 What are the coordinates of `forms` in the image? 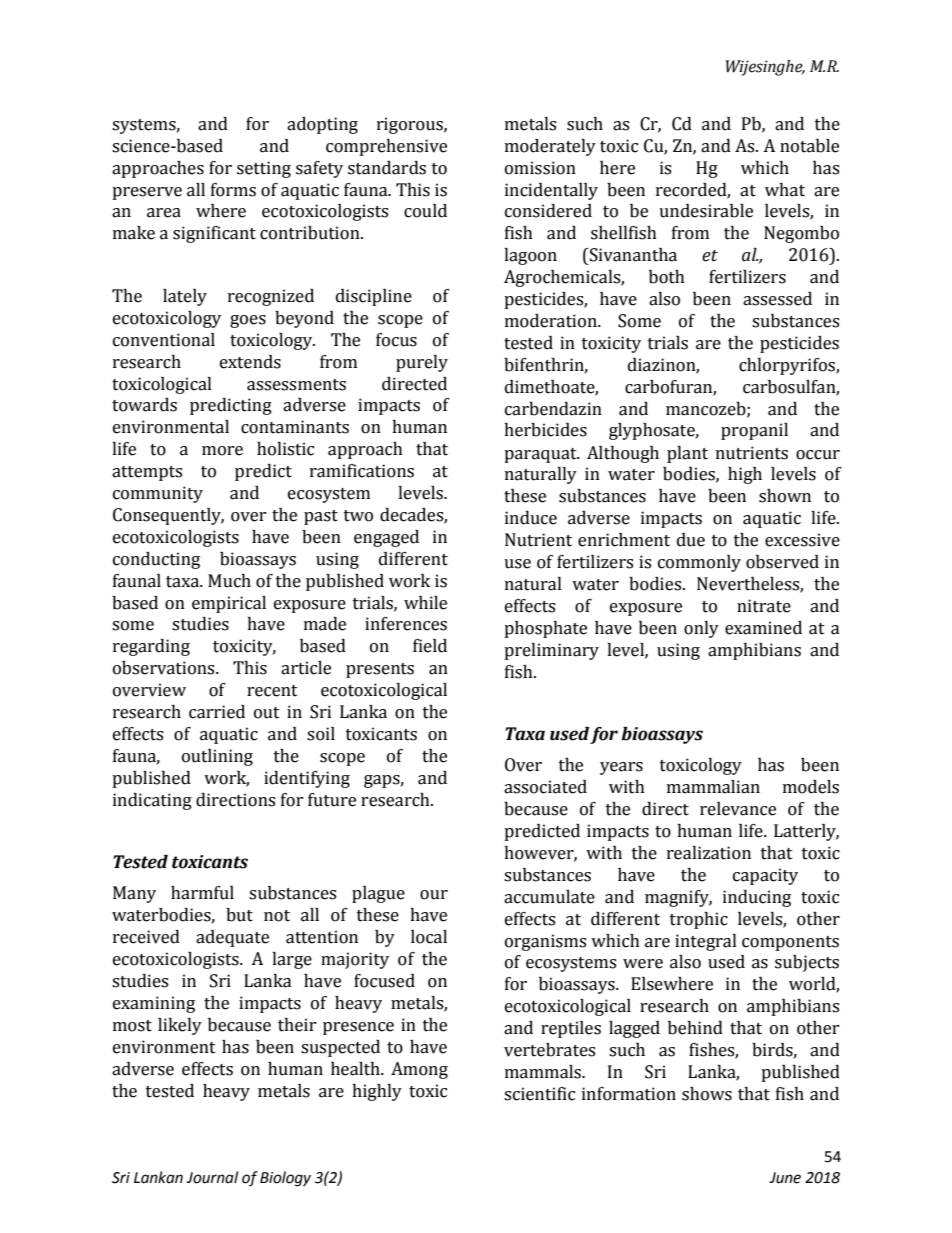 It's located at (233, 190).
